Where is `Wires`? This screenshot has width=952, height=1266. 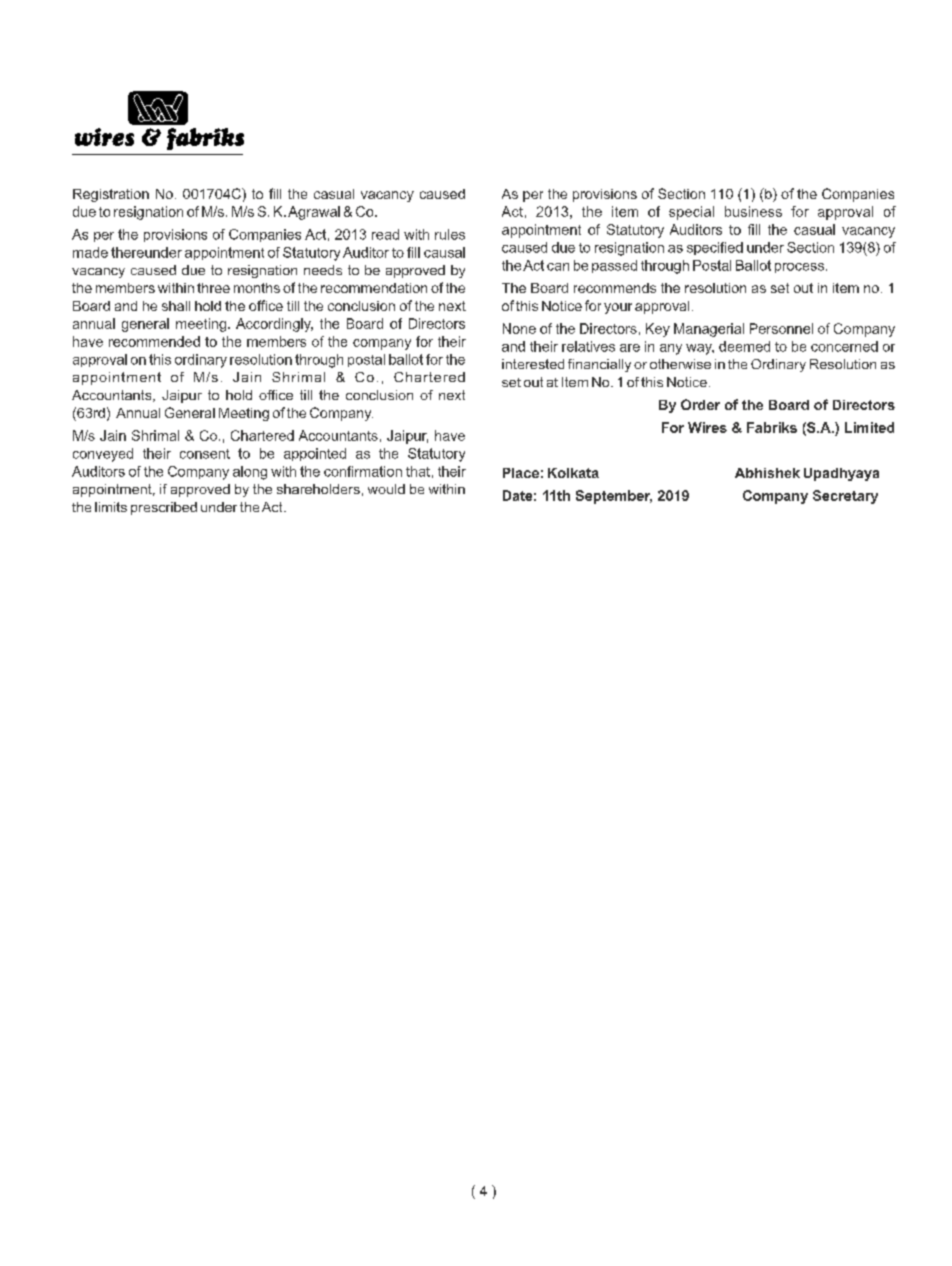
Wires is located at coordinates (707, 427).
